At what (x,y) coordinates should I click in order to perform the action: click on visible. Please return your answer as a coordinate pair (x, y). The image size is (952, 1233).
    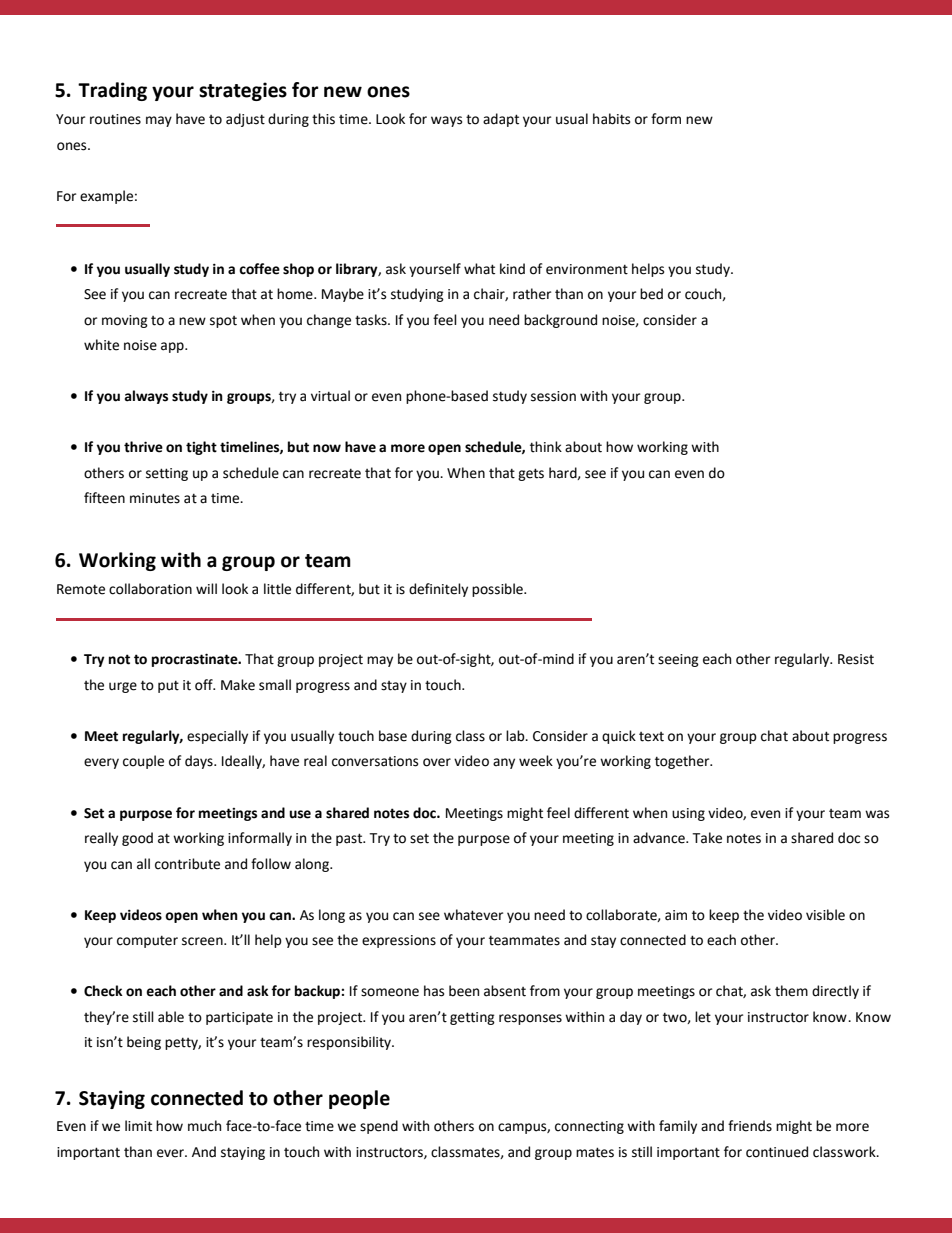
    Looking at the image, I should click on (825, 915).
